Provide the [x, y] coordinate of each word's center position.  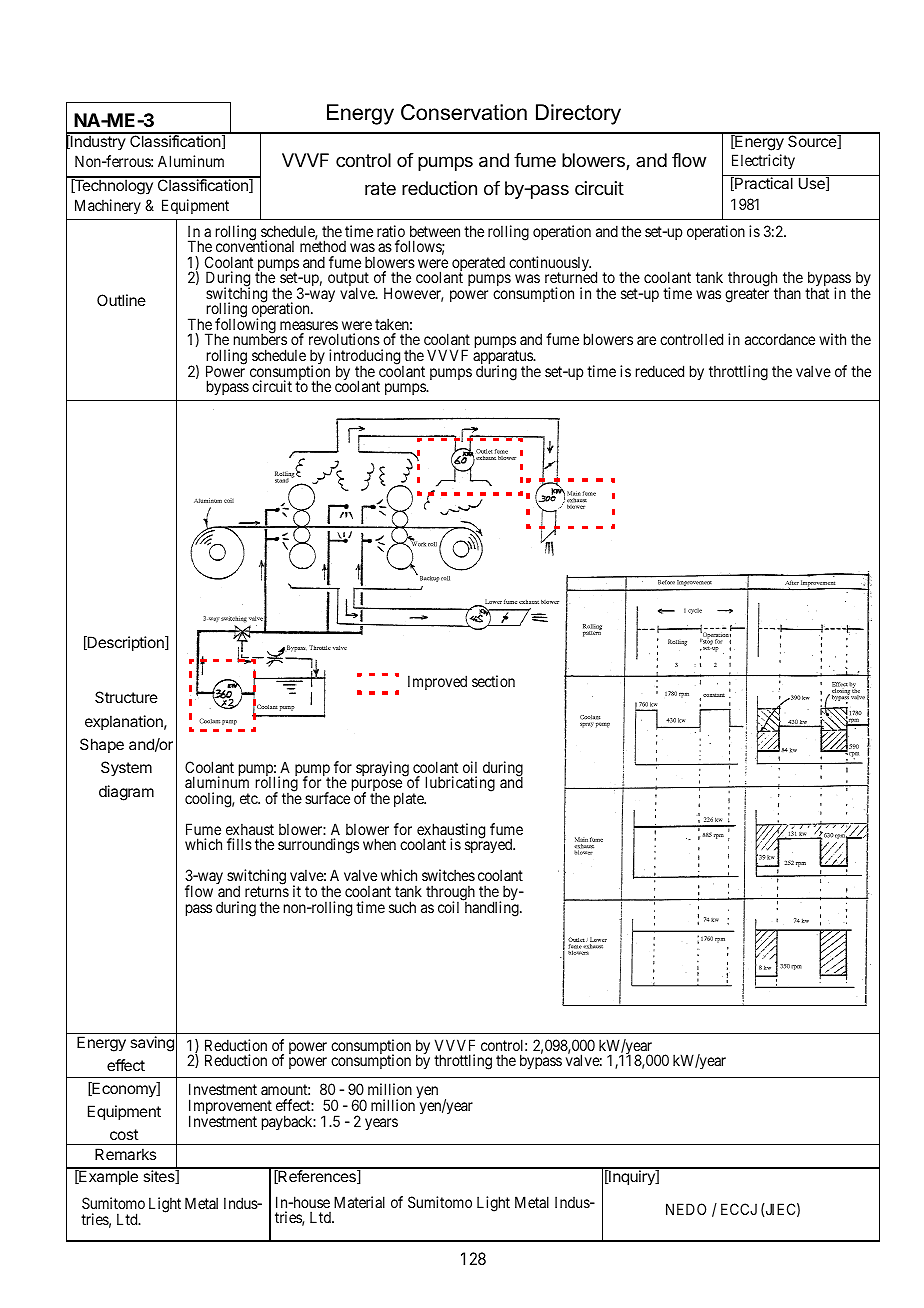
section [493, 681]
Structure [126, 697]
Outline [121, 300]
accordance [780, 339]
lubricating [460, 784]
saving [152, 1044]
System [126, 769]
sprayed [490, 845]
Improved [437, 682]
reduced [660, 371]
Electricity [763, 161]
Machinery [108, 206]
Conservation [464, 112]
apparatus [504, 358]
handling [491, 908]
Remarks [125, 1154]
